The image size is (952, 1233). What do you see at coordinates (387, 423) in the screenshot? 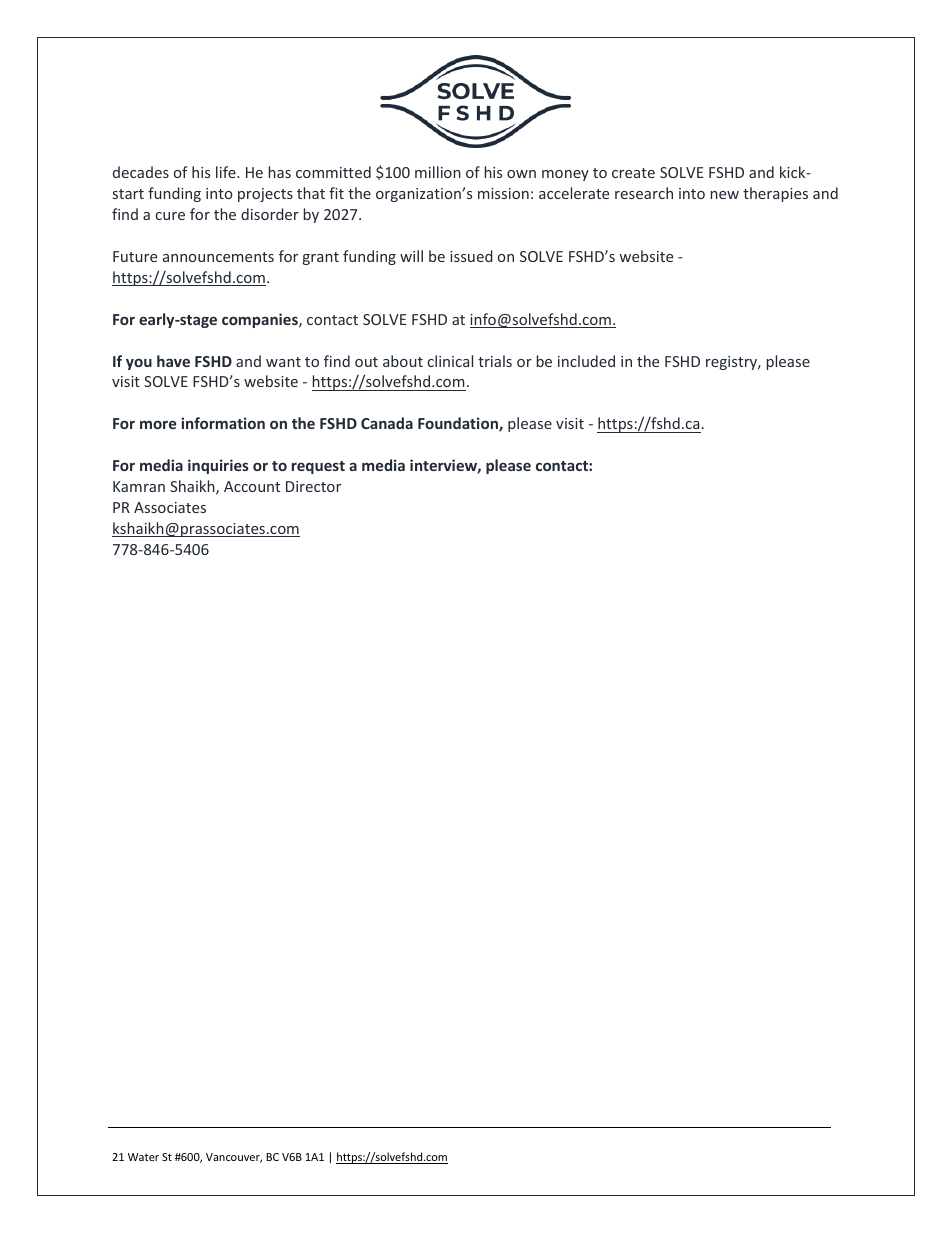
I see `Canada` at bounding box center [387, 423].
